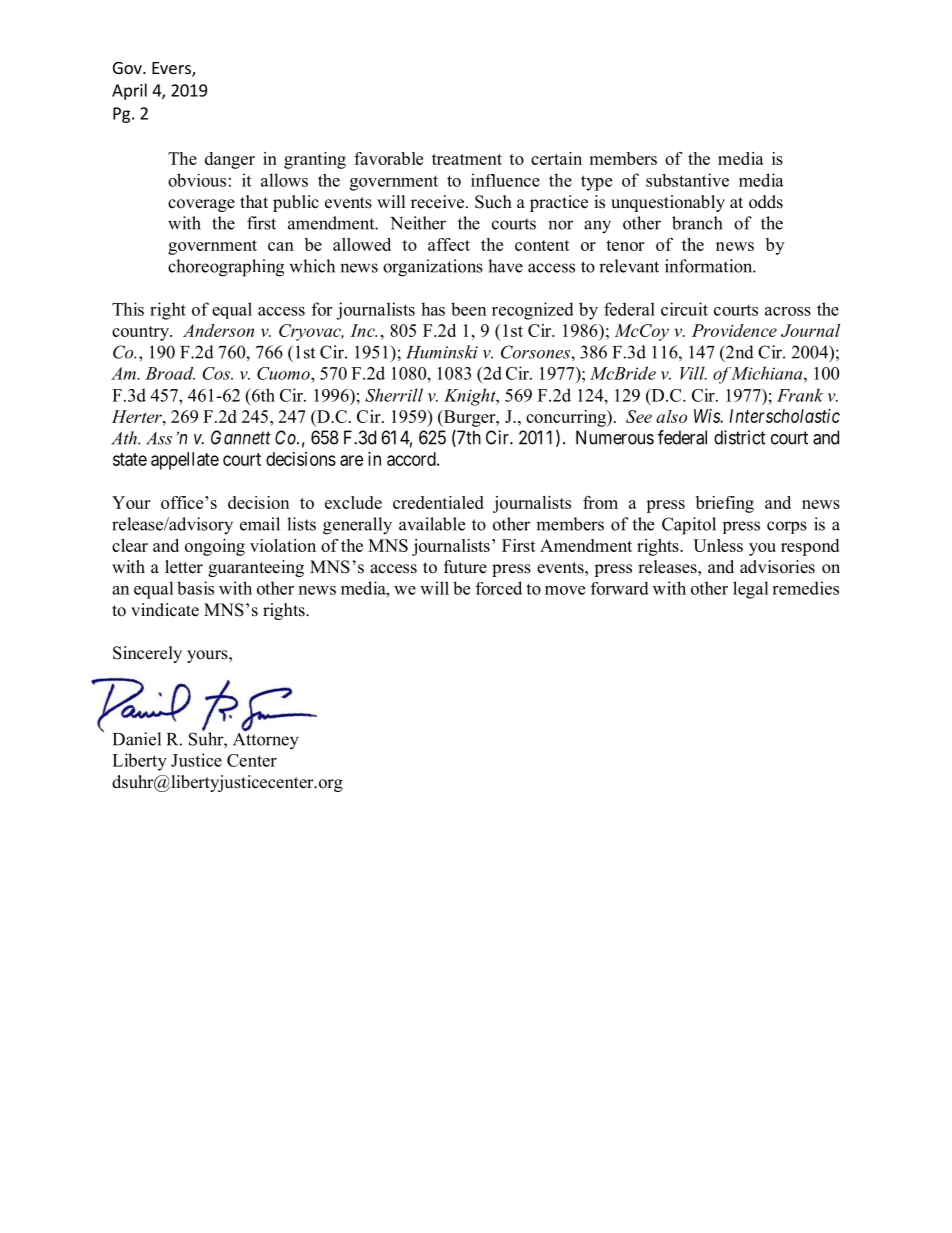 The width and height of the screenshot is (952, 1233). What do you see at coordinates (449, 244) in the screenshot?
I see `affect` at bounding box center [449, 244].
